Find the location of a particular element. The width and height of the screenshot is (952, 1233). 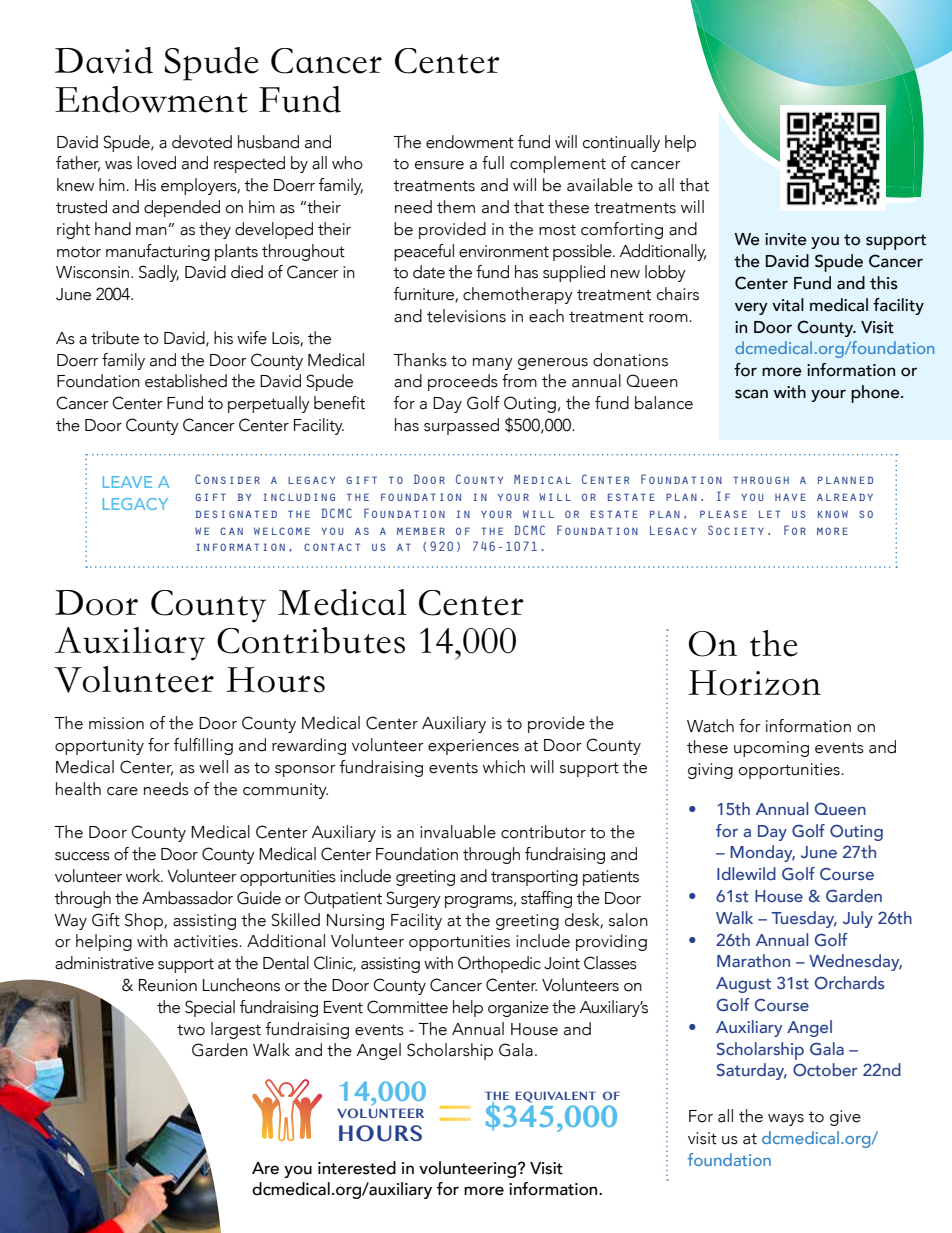

ways is located at coordinates (786, 1120).
